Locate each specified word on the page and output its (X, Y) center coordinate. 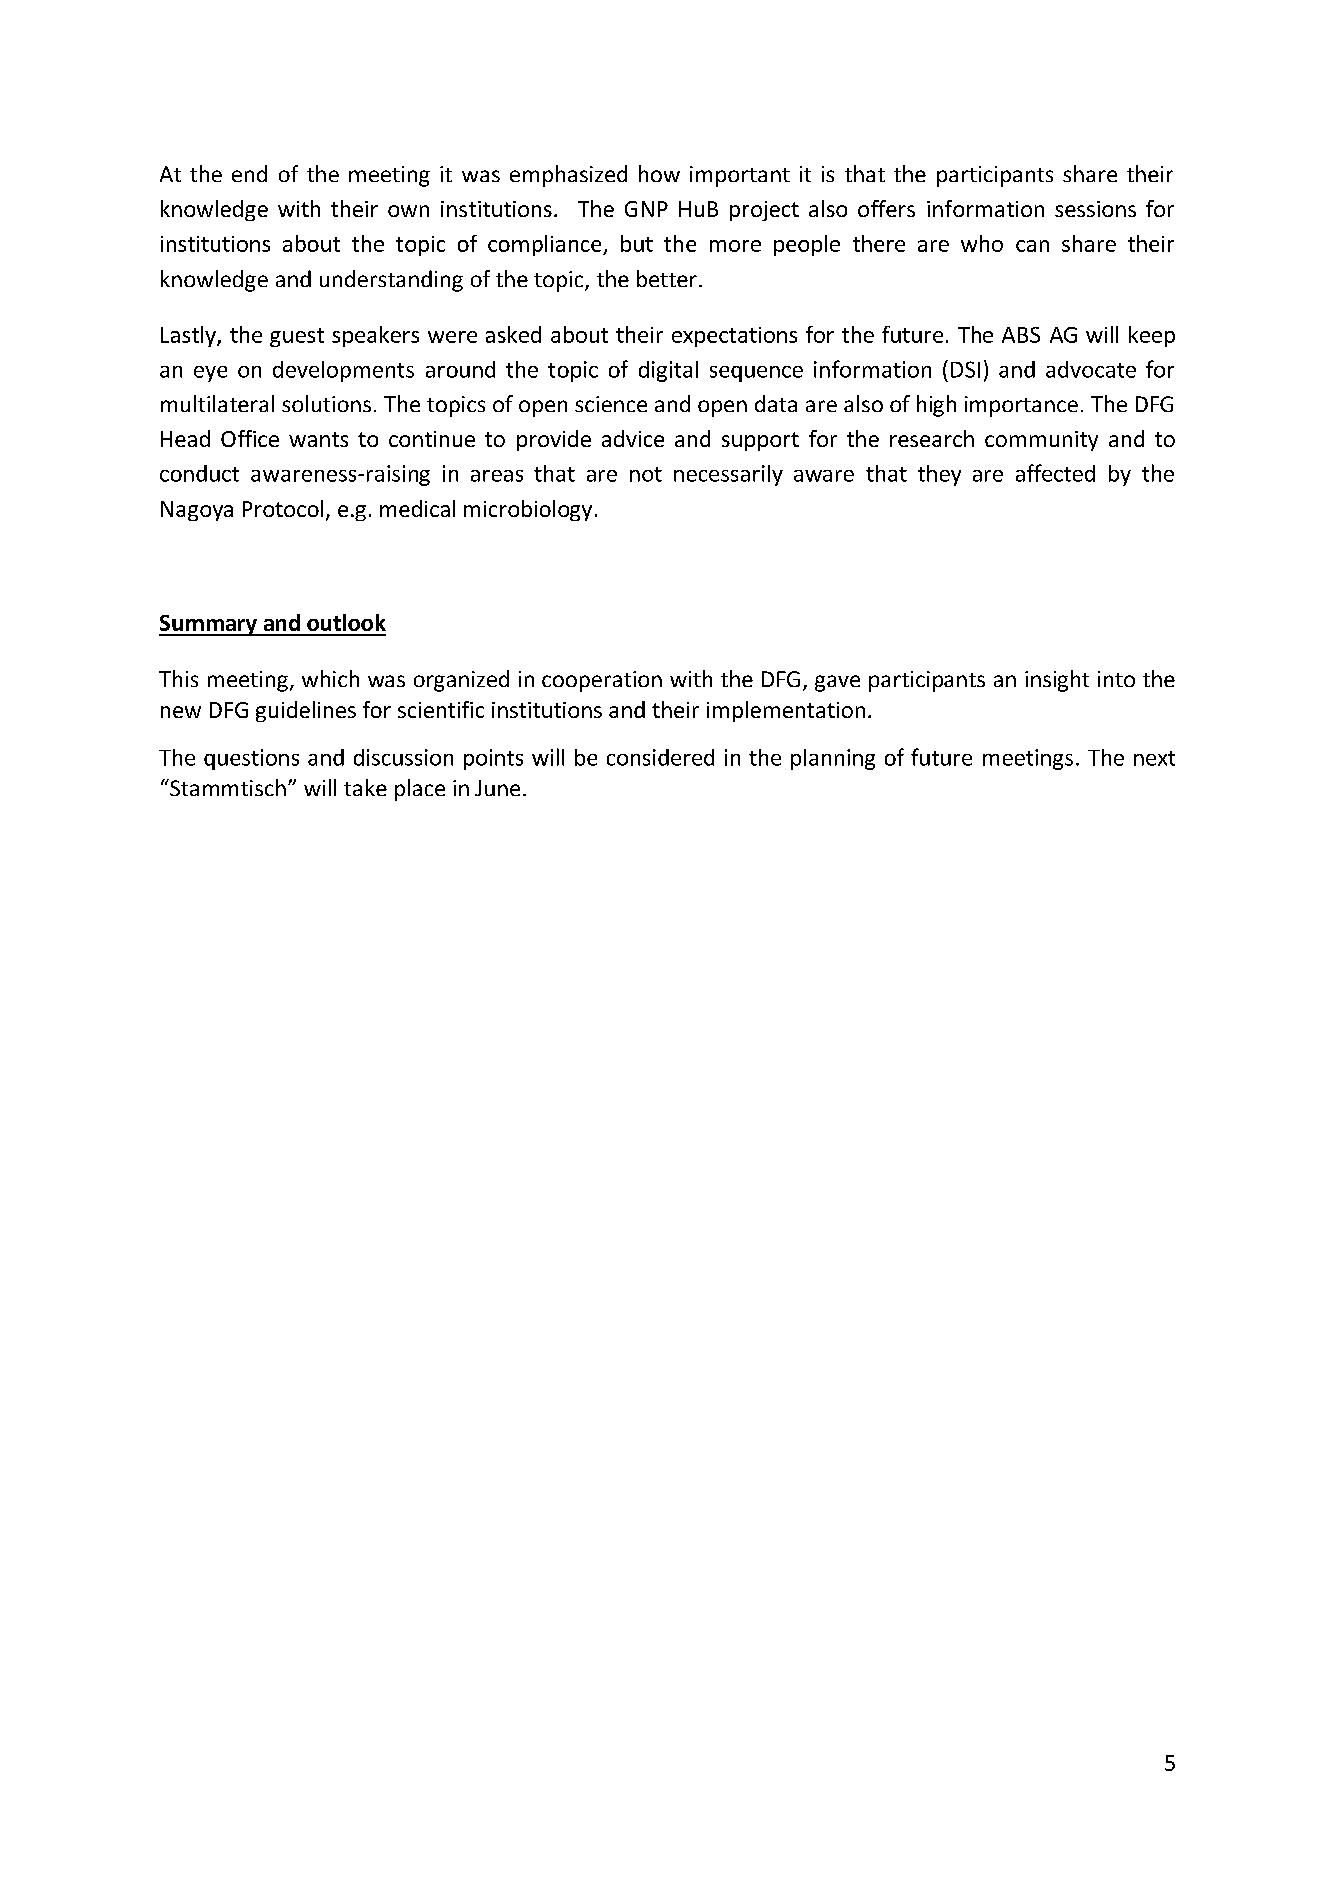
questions (251, 759)
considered (660, 757)
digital (668, 371)
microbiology (528, 510)
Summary (209, 625)
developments (343, 371)
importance (1021, 406)
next (1154, 758)
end (249, 173)
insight (1057, 681)
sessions (1095, 209)
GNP (646, 209)
